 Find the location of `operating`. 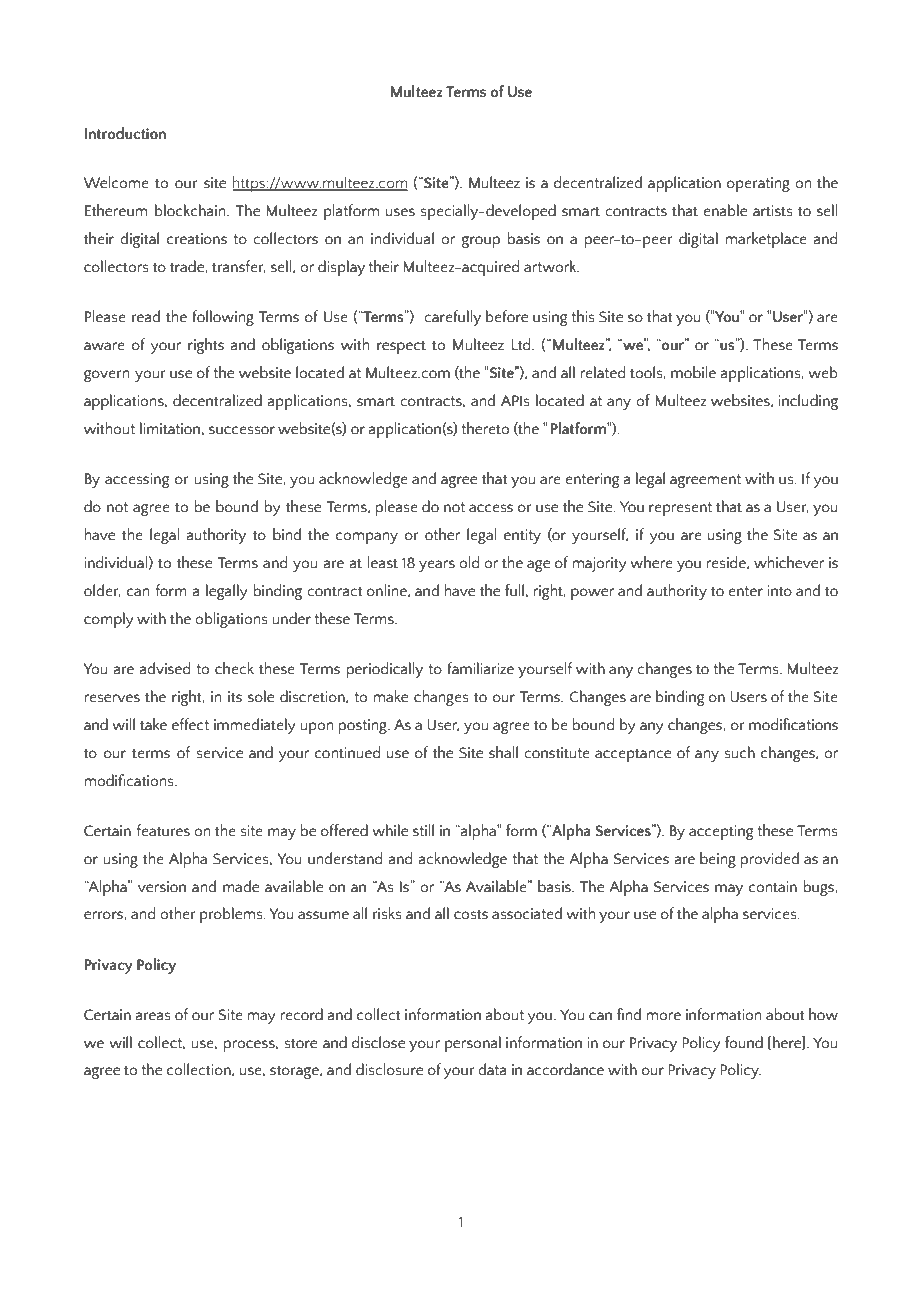

operating is located at coordinates (758, 184).
